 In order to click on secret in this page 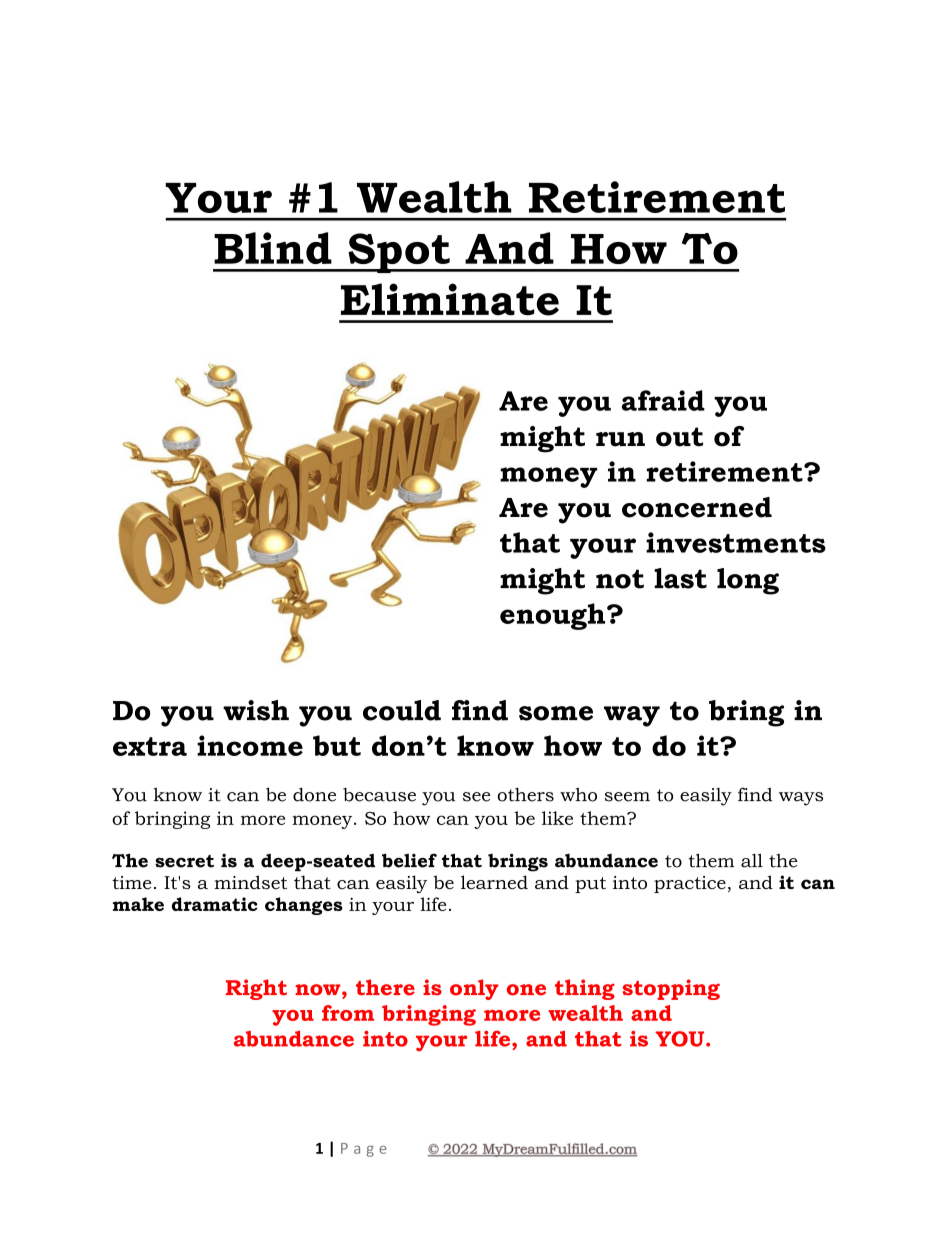, I will do `click(184, 861)`.
